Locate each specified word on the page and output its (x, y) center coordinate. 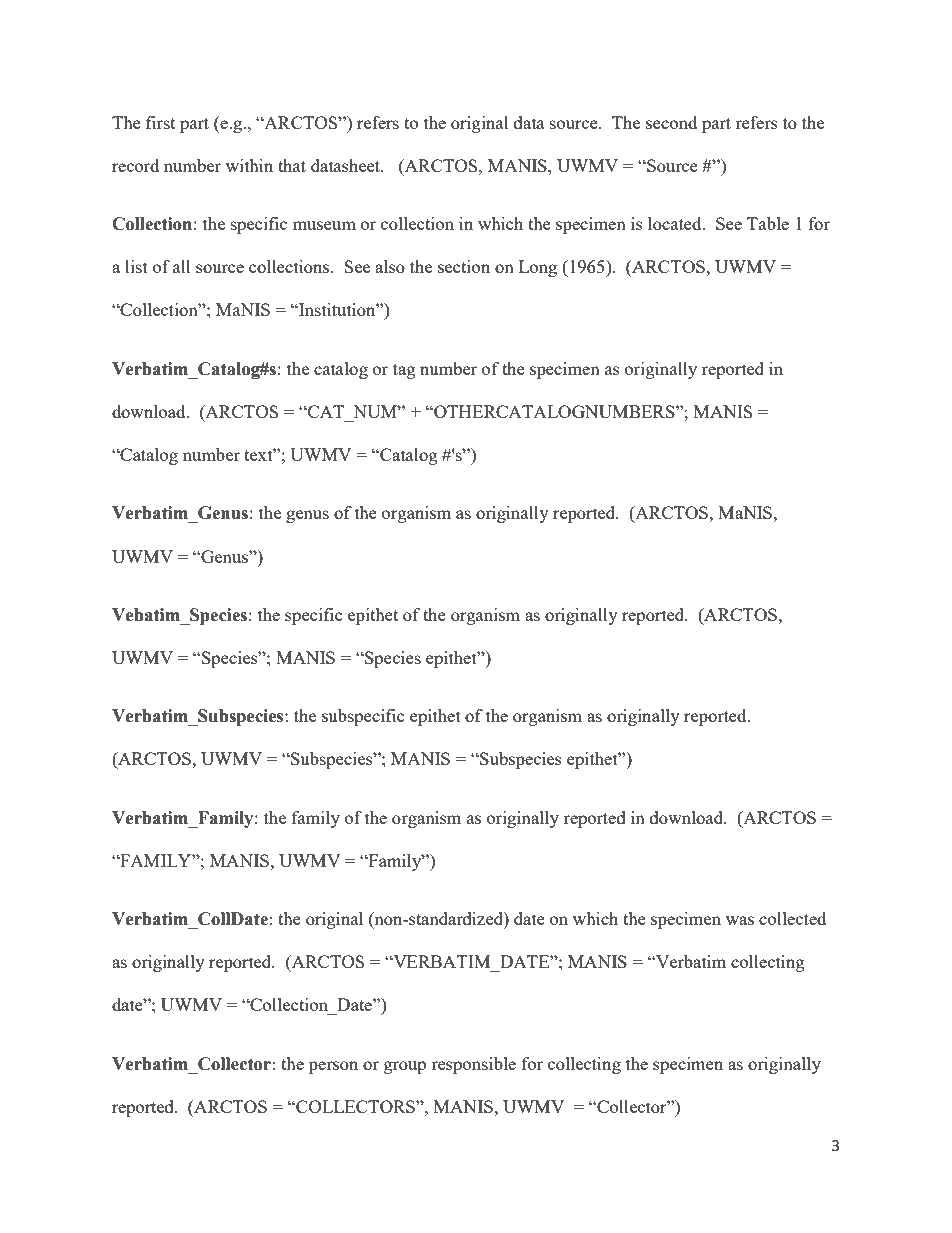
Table (768, 223)
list (136, 266)
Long (538, 268)
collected (792, 918)
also (390, 266)
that (292, 165)
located (676, 223)
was (740, 920)
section (464, 266)
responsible (473, 1065)
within (249, 165)
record (135, 165)
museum (324, 225)
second (671, 122)
